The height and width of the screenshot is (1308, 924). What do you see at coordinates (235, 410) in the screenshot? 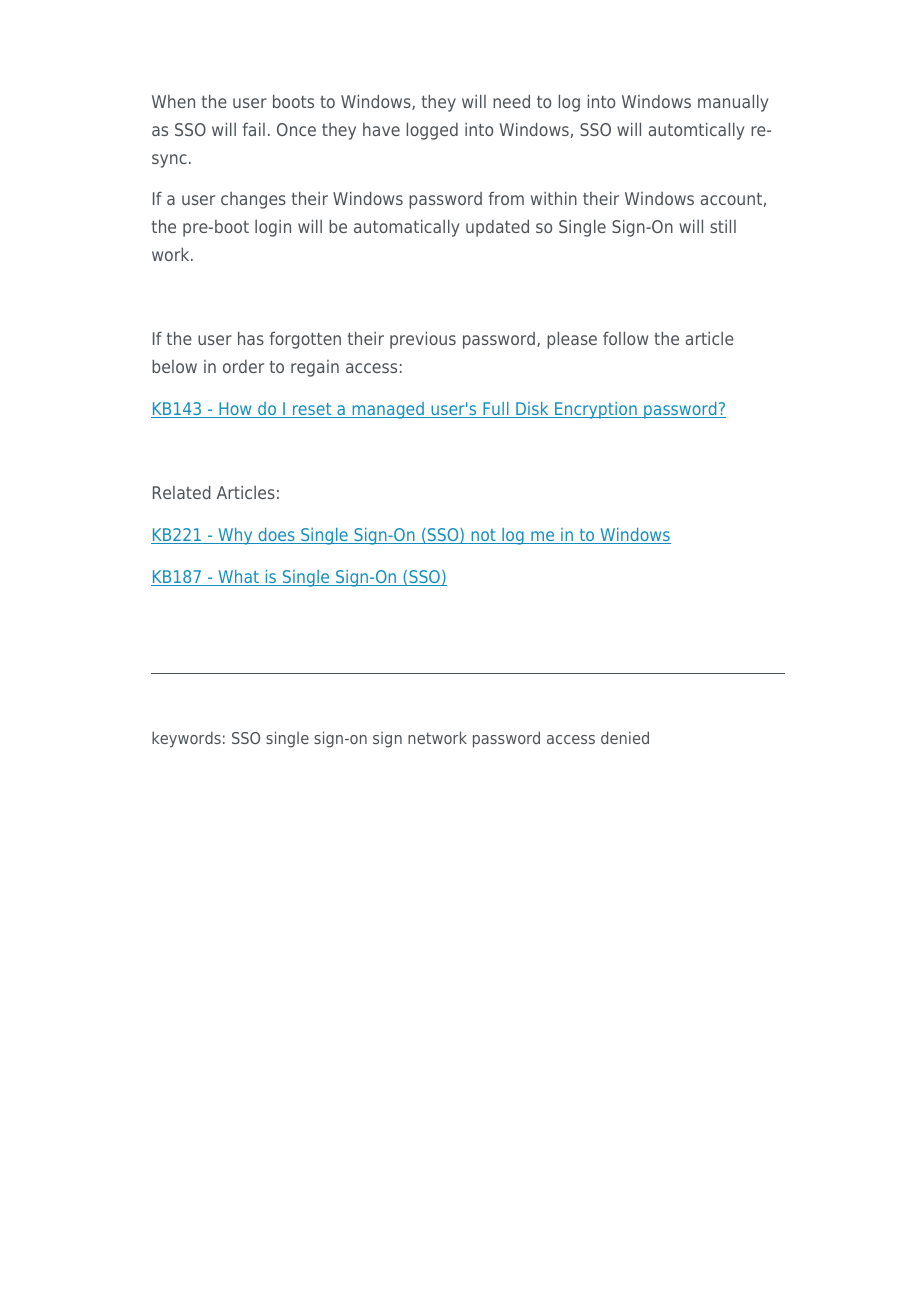
I see `How` at bounding box center [235, 410].
